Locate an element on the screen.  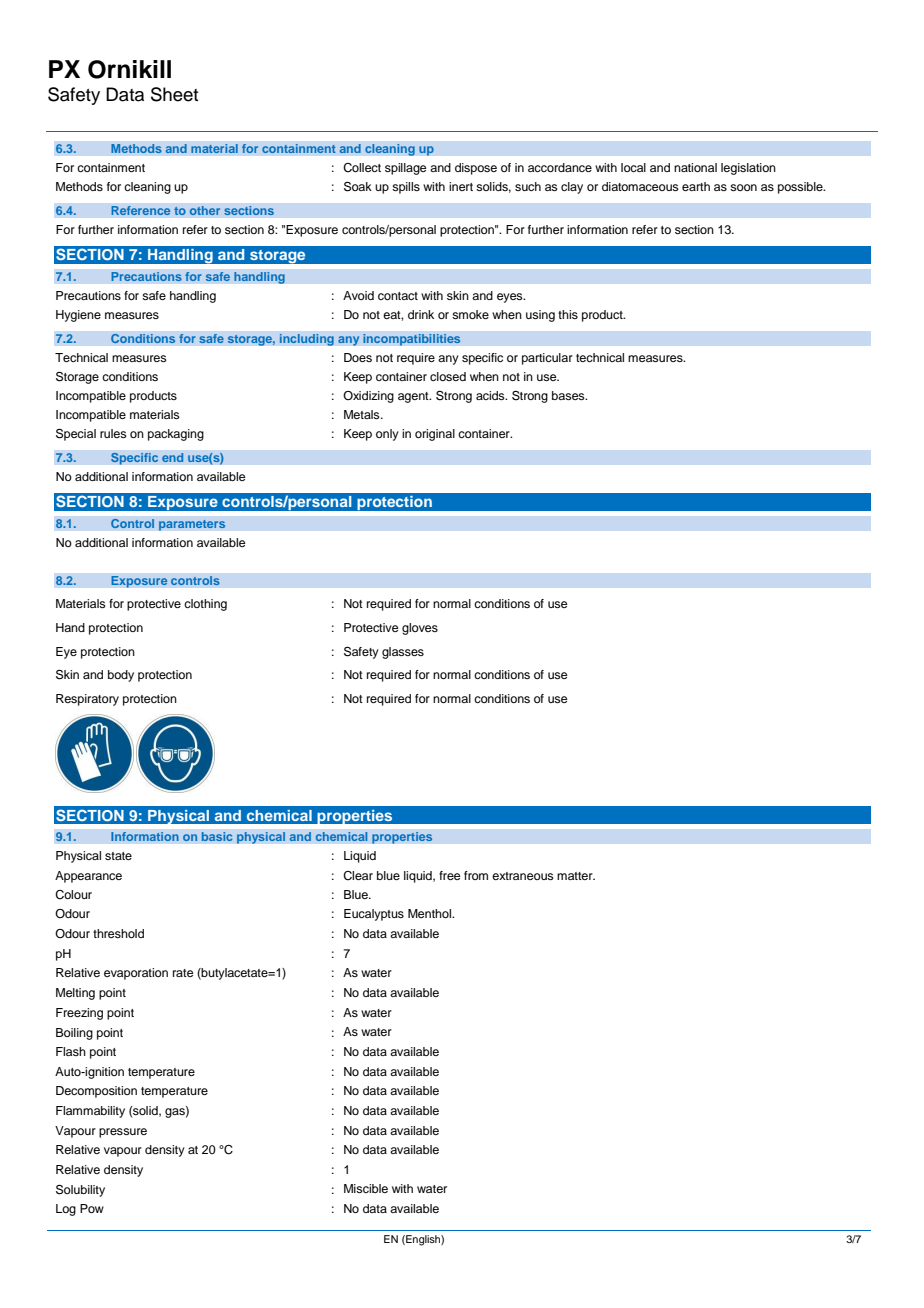
from is located at coordinates (476, 875).
